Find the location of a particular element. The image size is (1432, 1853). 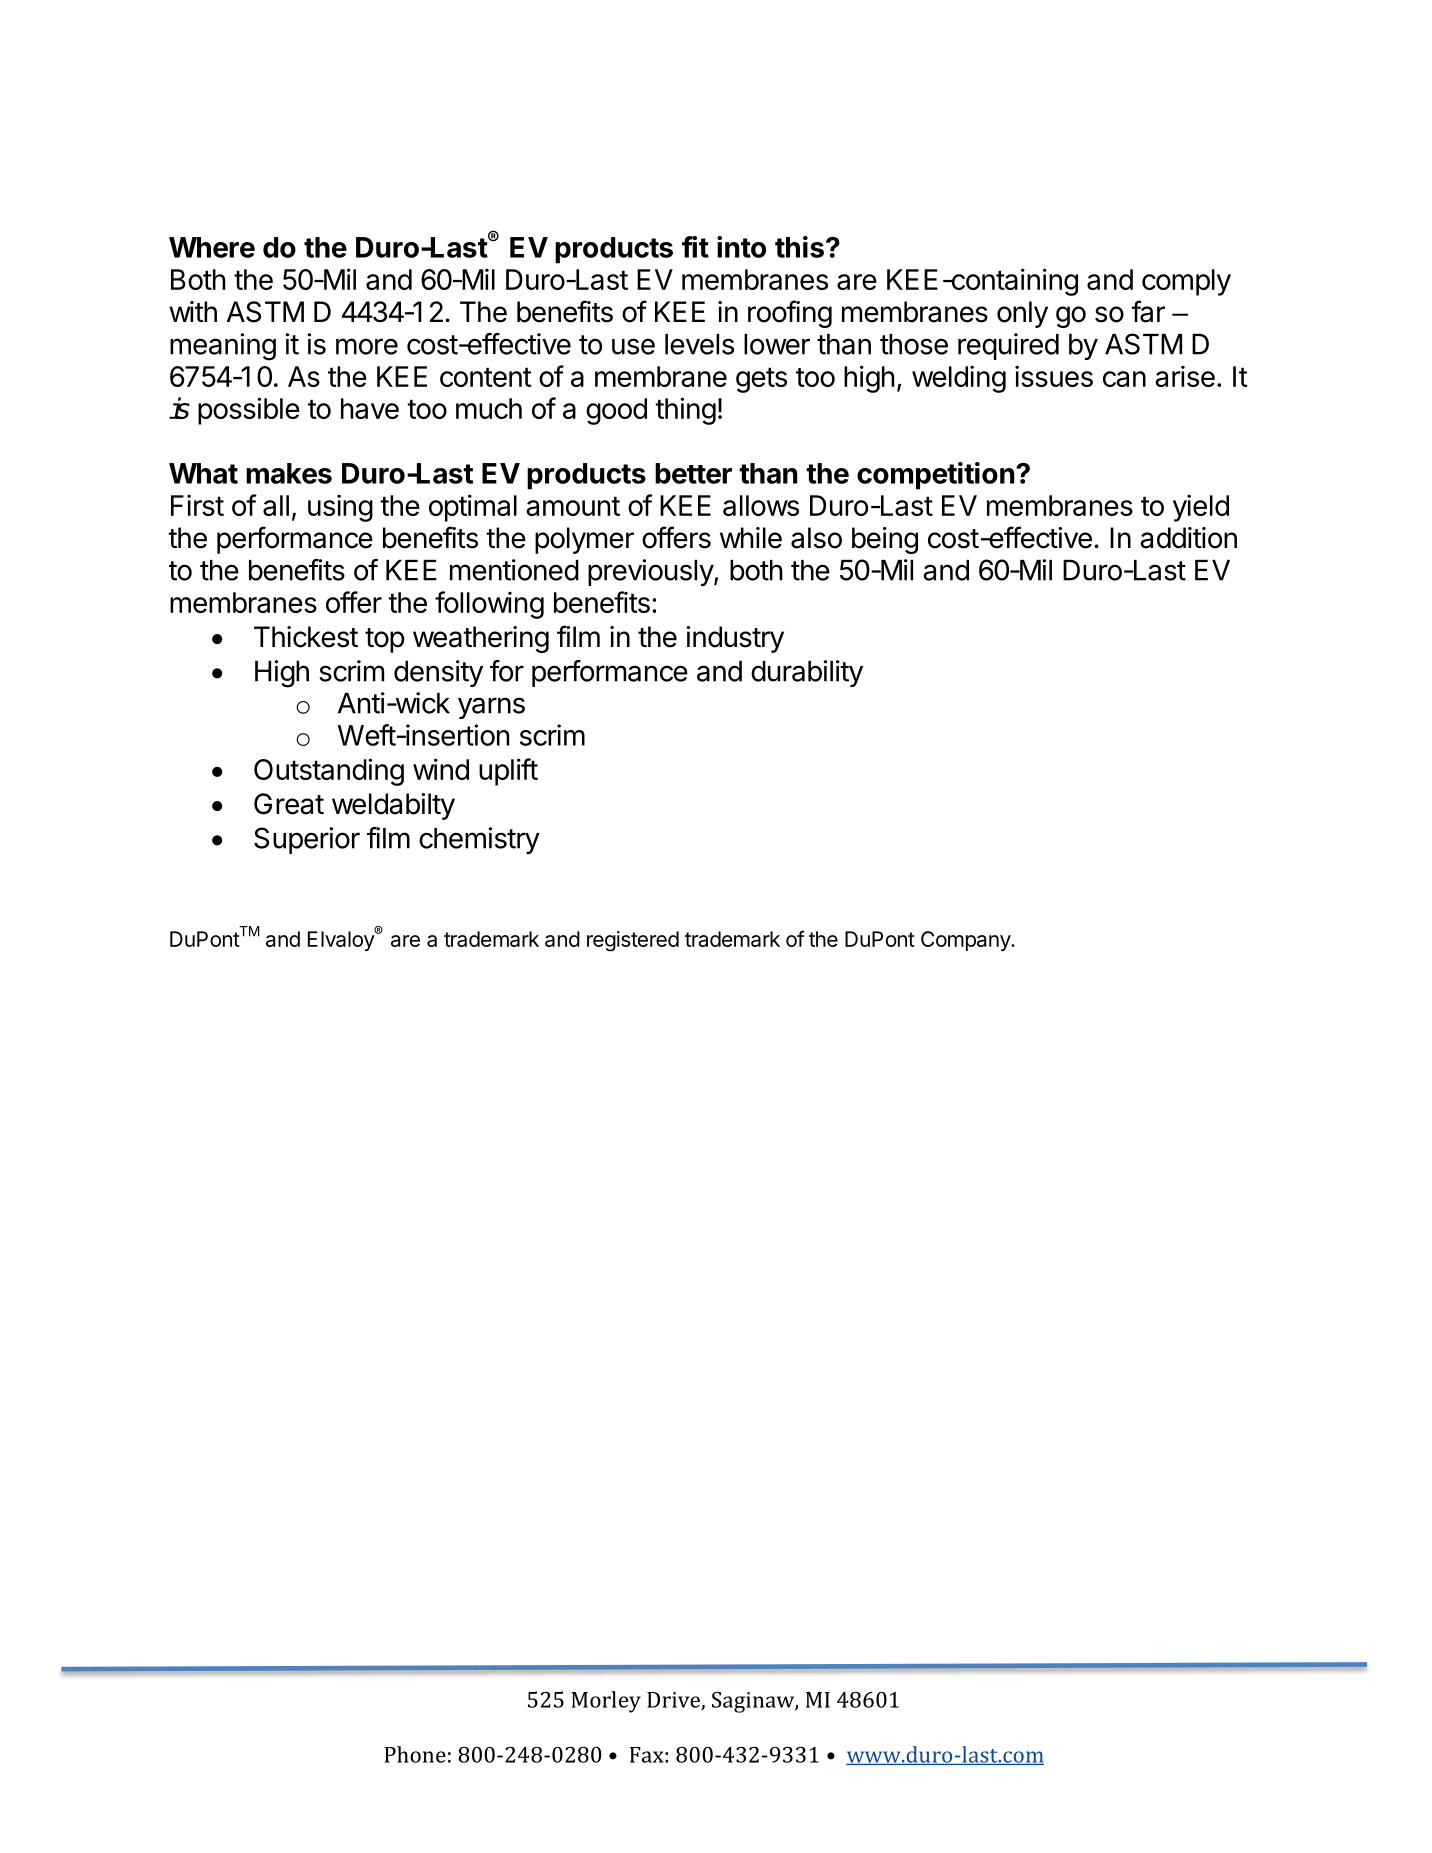

Company is located at coordinates (966, 941).
